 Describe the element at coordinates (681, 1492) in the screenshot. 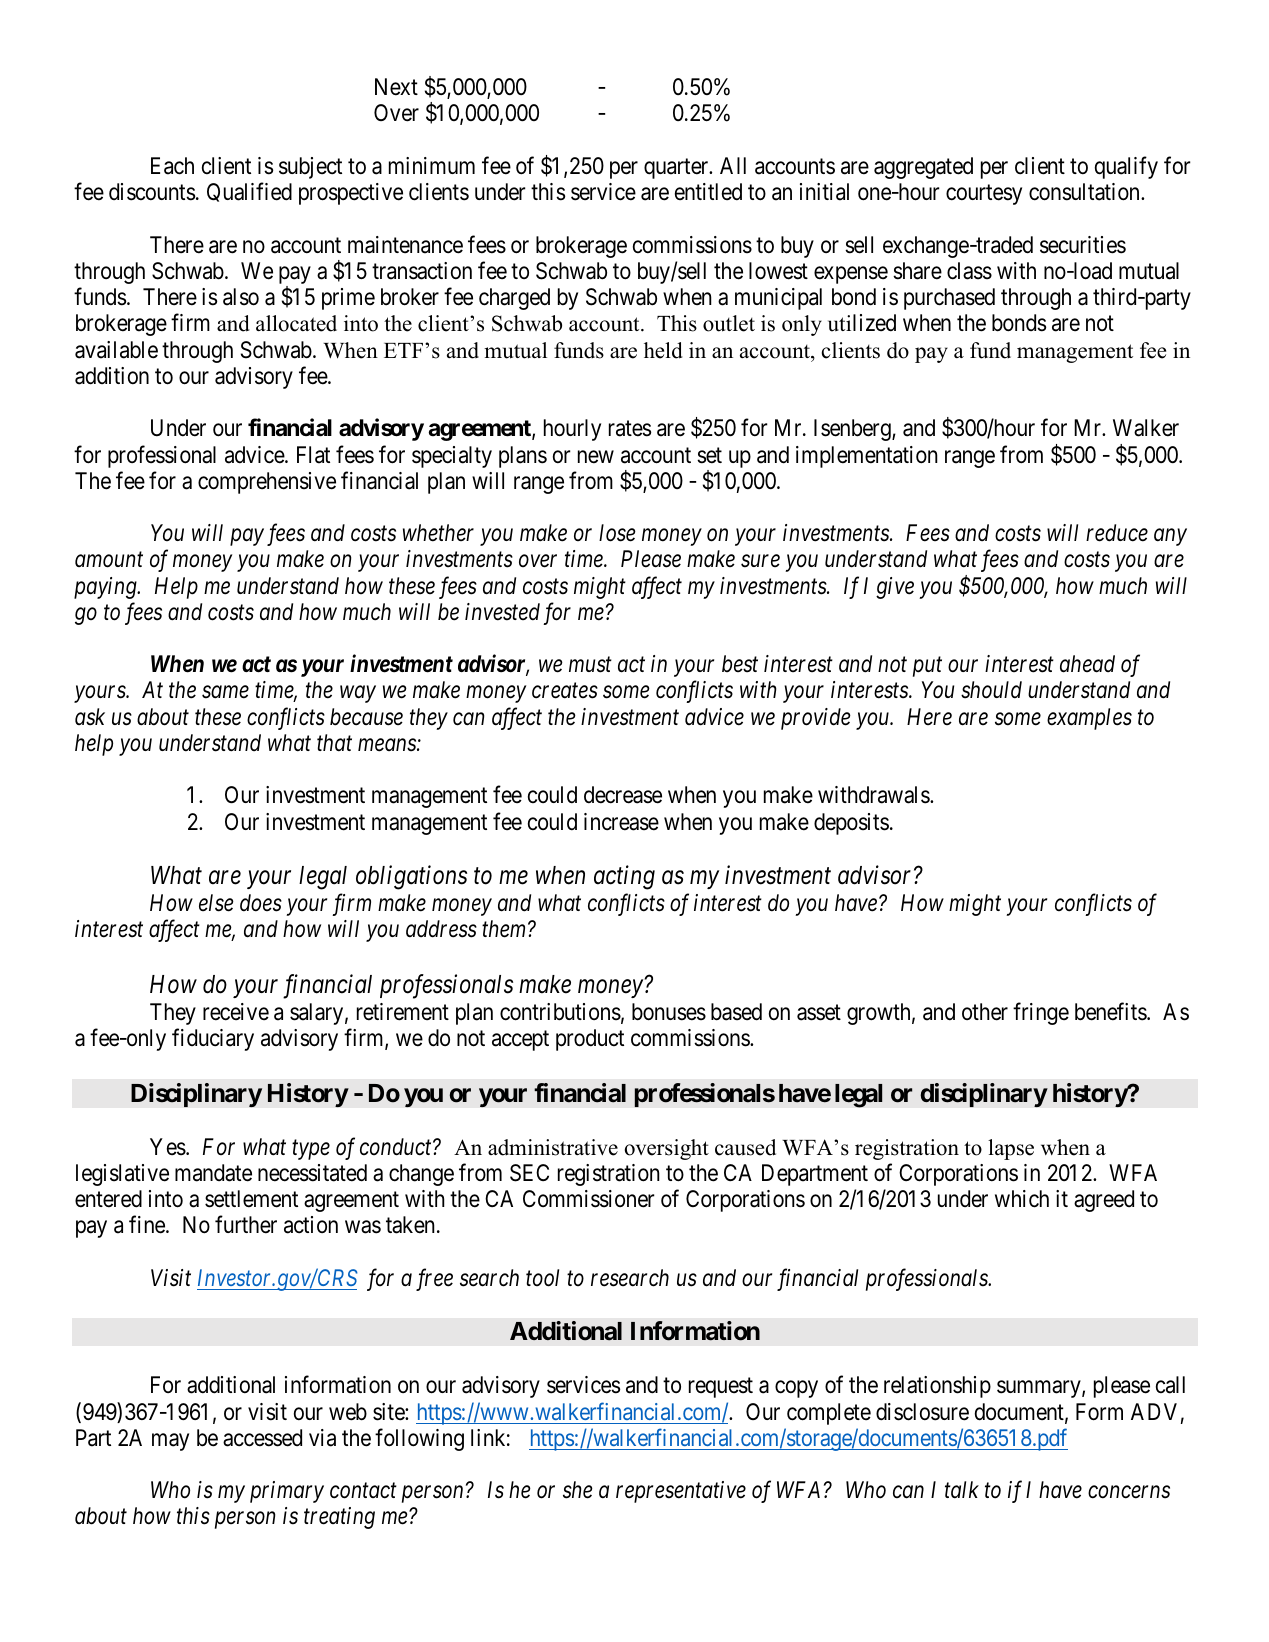

I see `representative` at that location.
